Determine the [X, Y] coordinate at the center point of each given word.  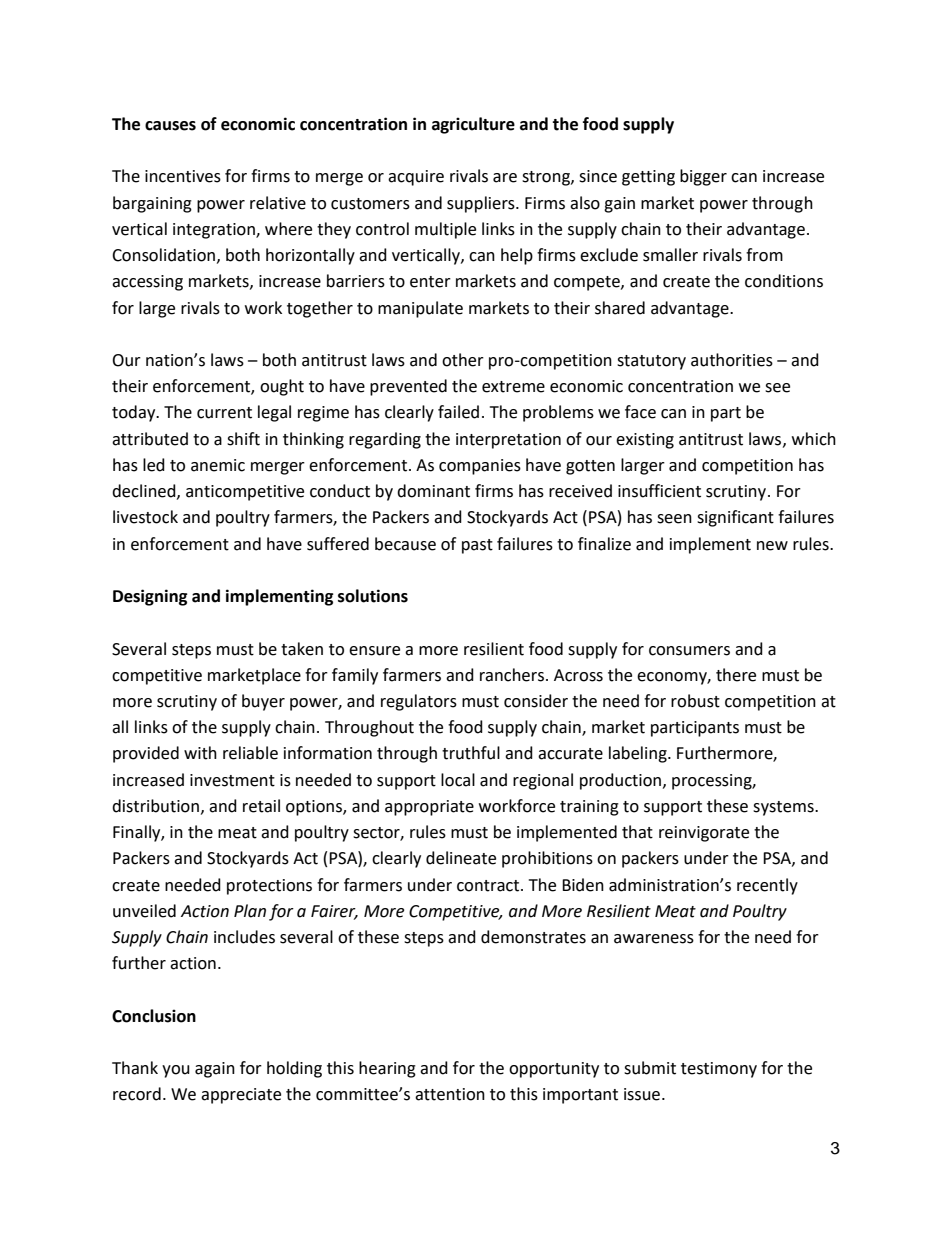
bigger [703, 177]
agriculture [473, 125]
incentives [183, 176]
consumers [689, 651]
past [477, 546]
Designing [150, 597]
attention [450, 1094]
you [176, 1071]
